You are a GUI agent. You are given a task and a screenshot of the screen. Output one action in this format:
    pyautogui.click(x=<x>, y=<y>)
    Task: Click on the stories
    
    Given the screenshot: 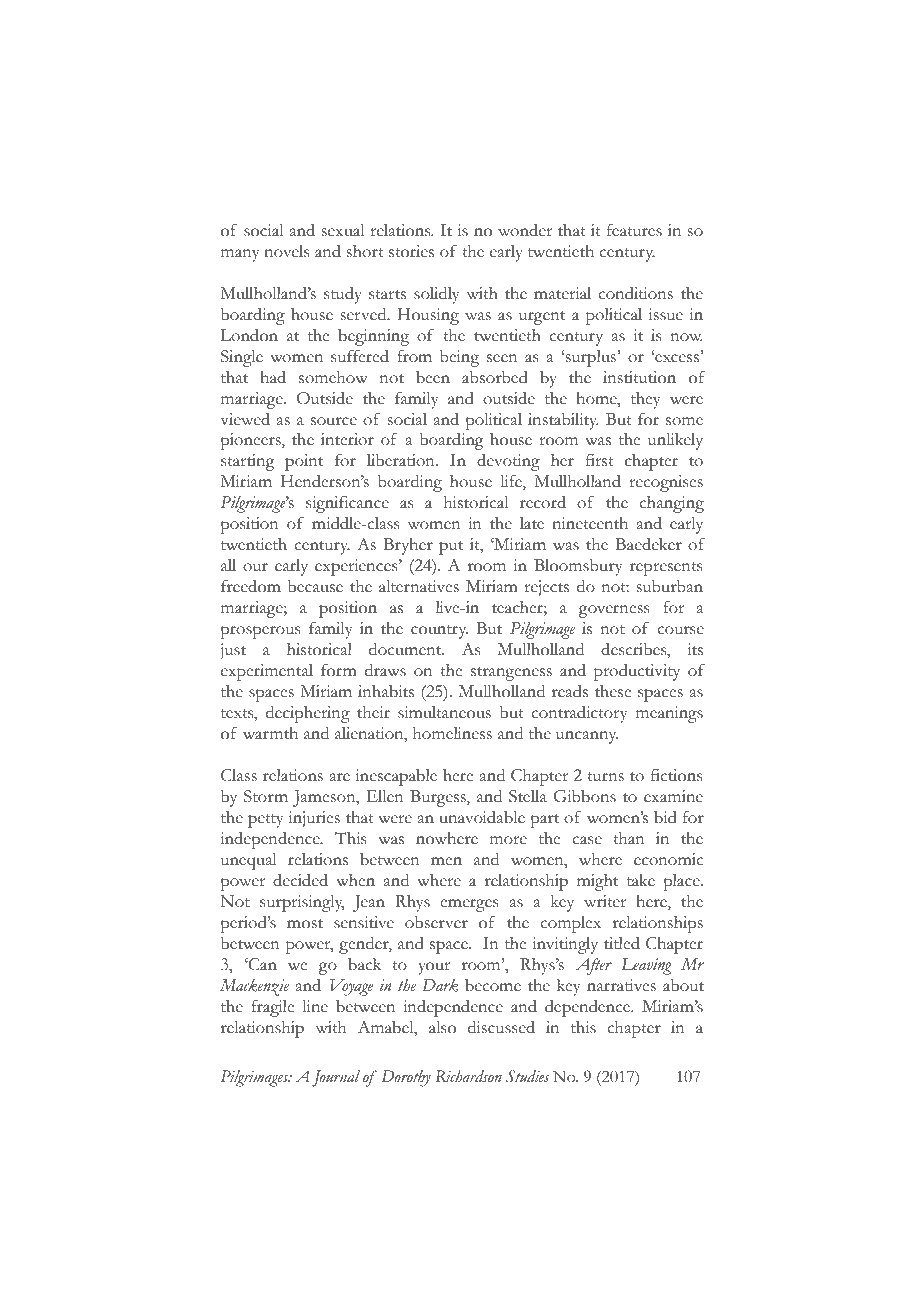 What is the action you would take?
    pyautogui.click(x=411, y=251)
